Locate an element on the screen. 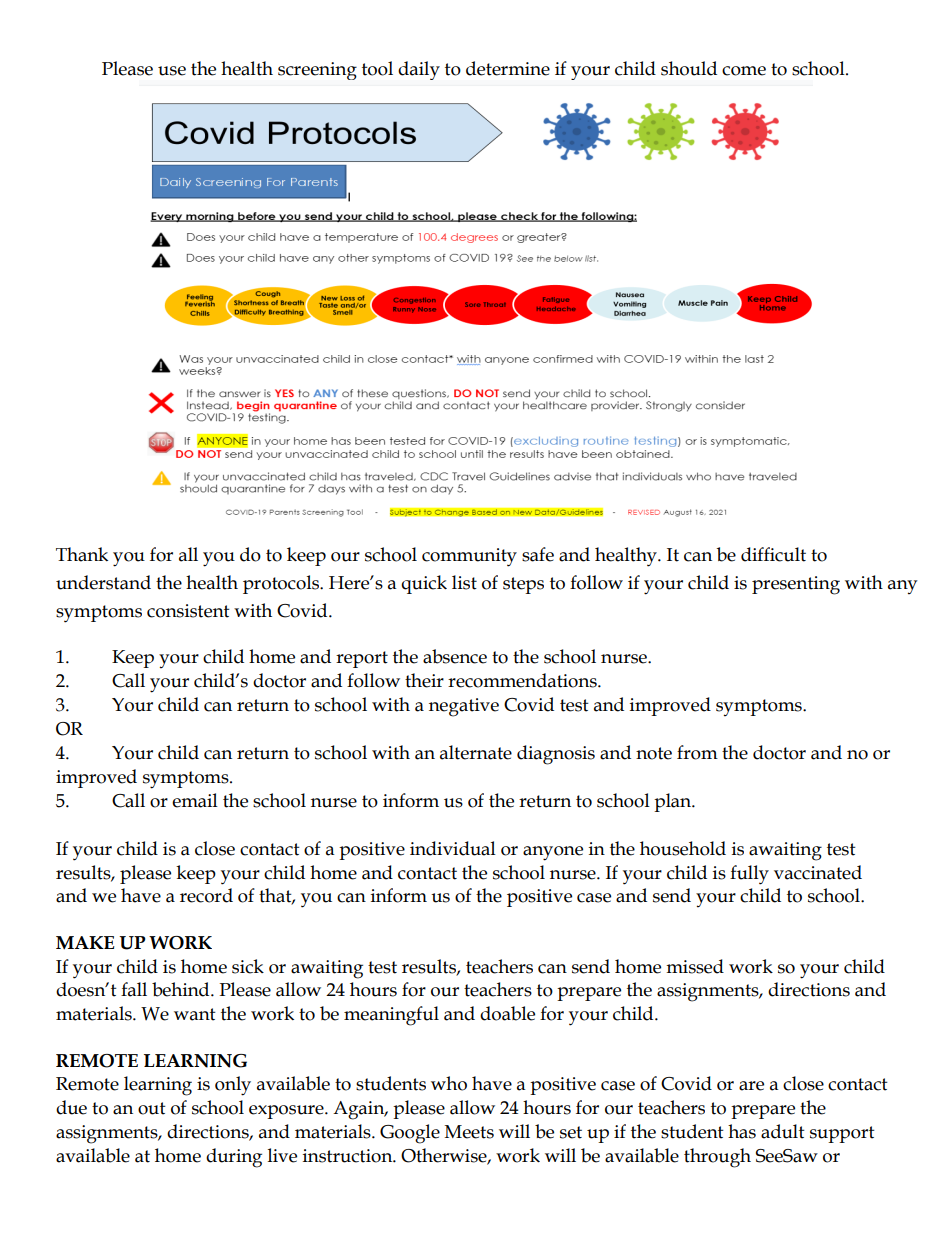 Image resolution: width=952 pixels, height=1233 pixels. out is located at coordinates (152, 1108).
